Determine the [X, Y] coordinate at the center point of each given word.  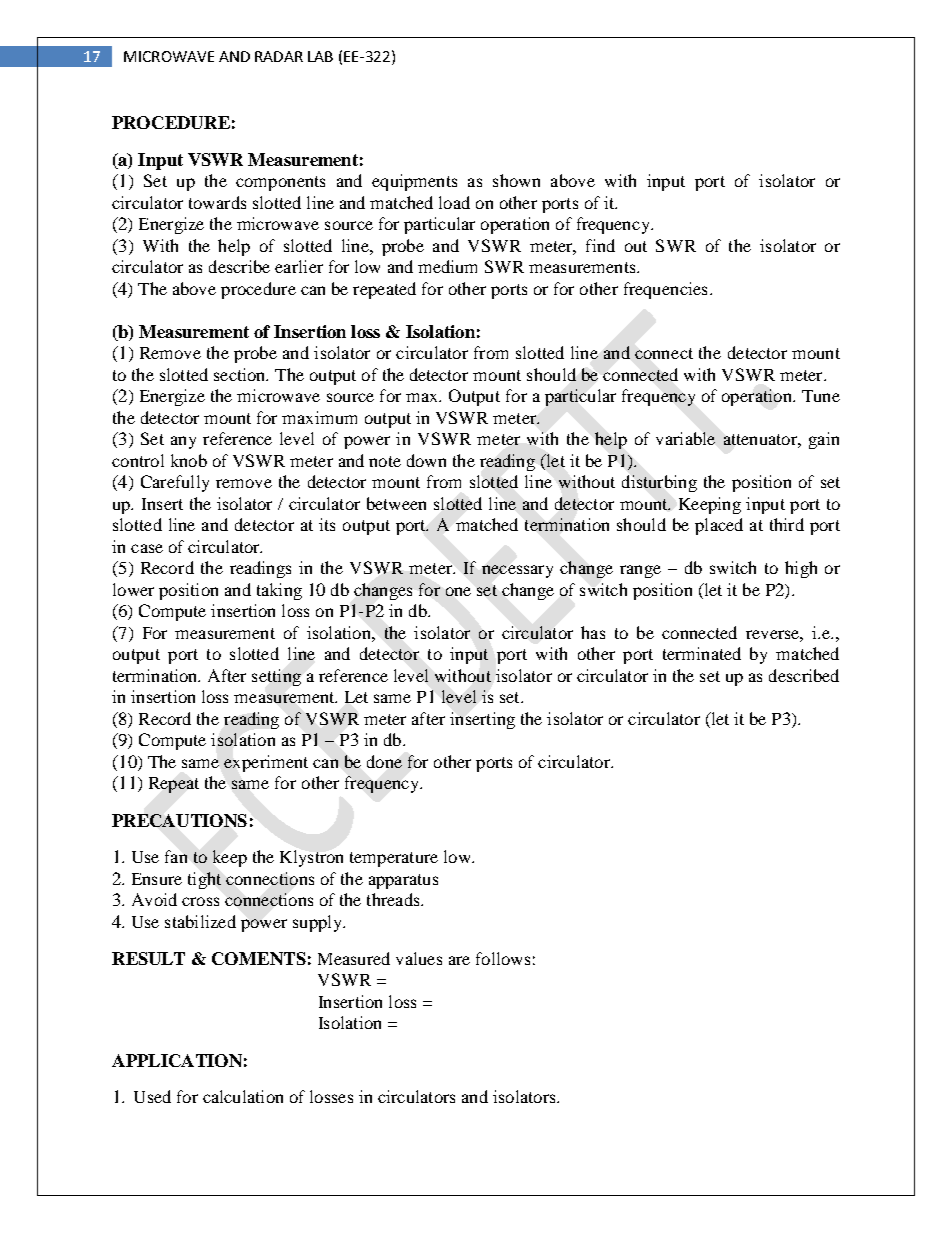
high [801, 569]
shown [516, 180]
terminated [702, 653]
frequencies [665, 290]
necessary [517, 571]
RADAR [279, 56]
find [600, 245]
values [419, 958]
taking [279, 591]
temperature [394, 859]
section [241, 374]
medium [447, 266]
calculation [243, 1096]
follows [503, 958]
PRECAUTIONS [179, 820]
